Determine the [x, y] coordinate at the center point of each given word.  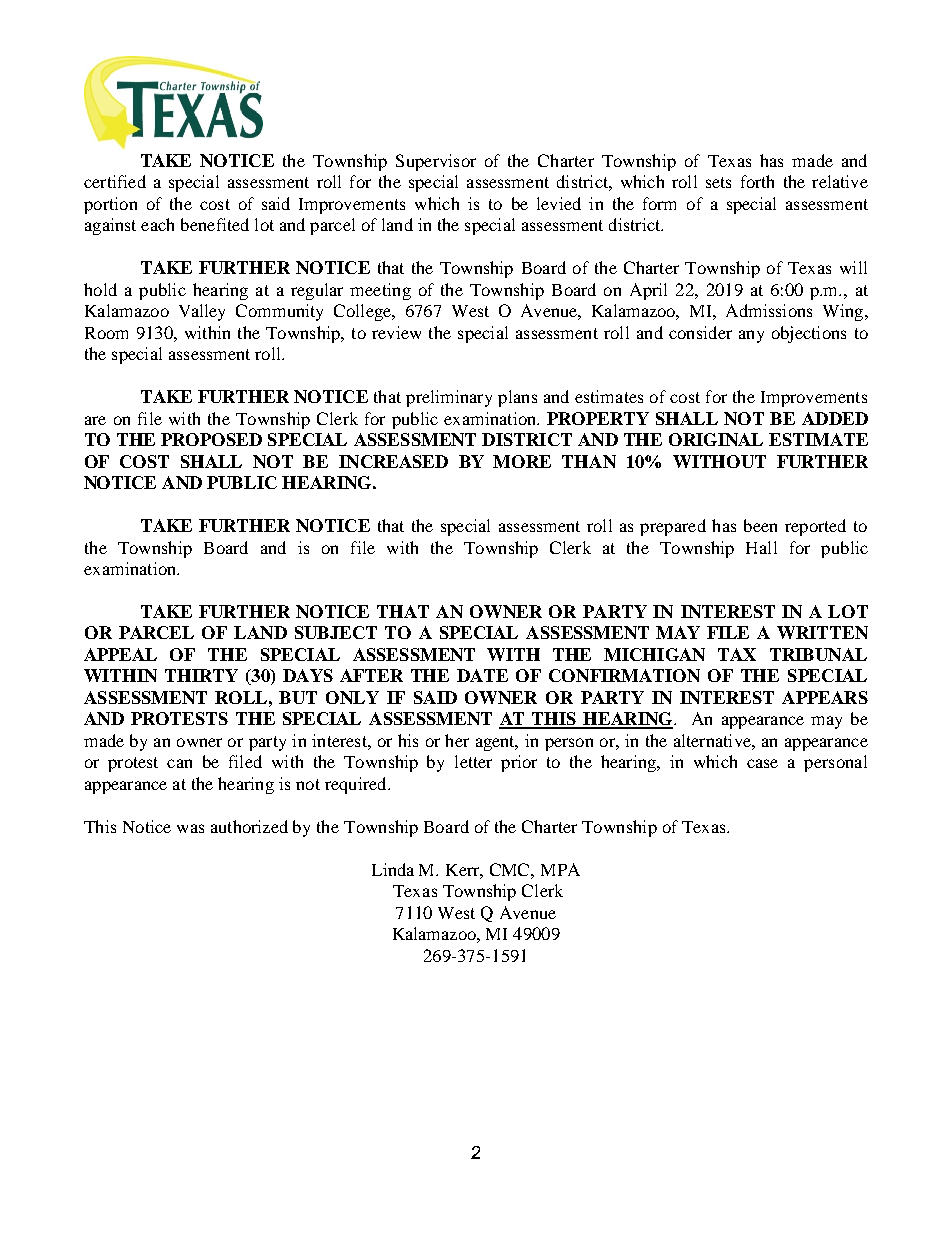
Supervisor [436, 162]
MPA [560, 869]
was [190, 828]
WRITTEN [822, 632]
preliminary [449, 398]
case [762, 763]
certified [115, 181]
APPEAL [120, 654]
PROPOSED [211, 439]
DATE [482, 675]
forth [757, 181]
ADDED [835, 418]
